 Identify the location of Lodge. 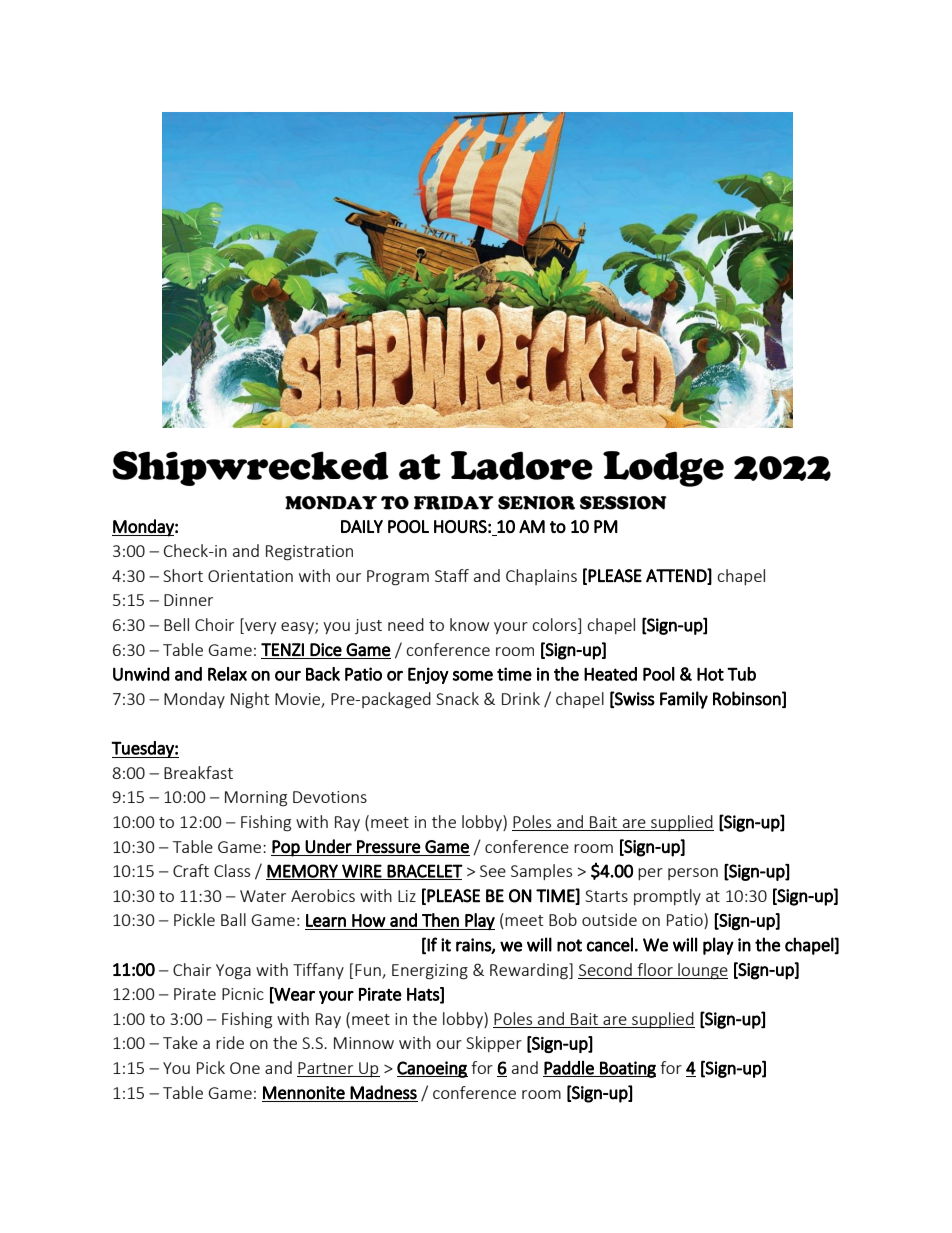
(663, 469).
